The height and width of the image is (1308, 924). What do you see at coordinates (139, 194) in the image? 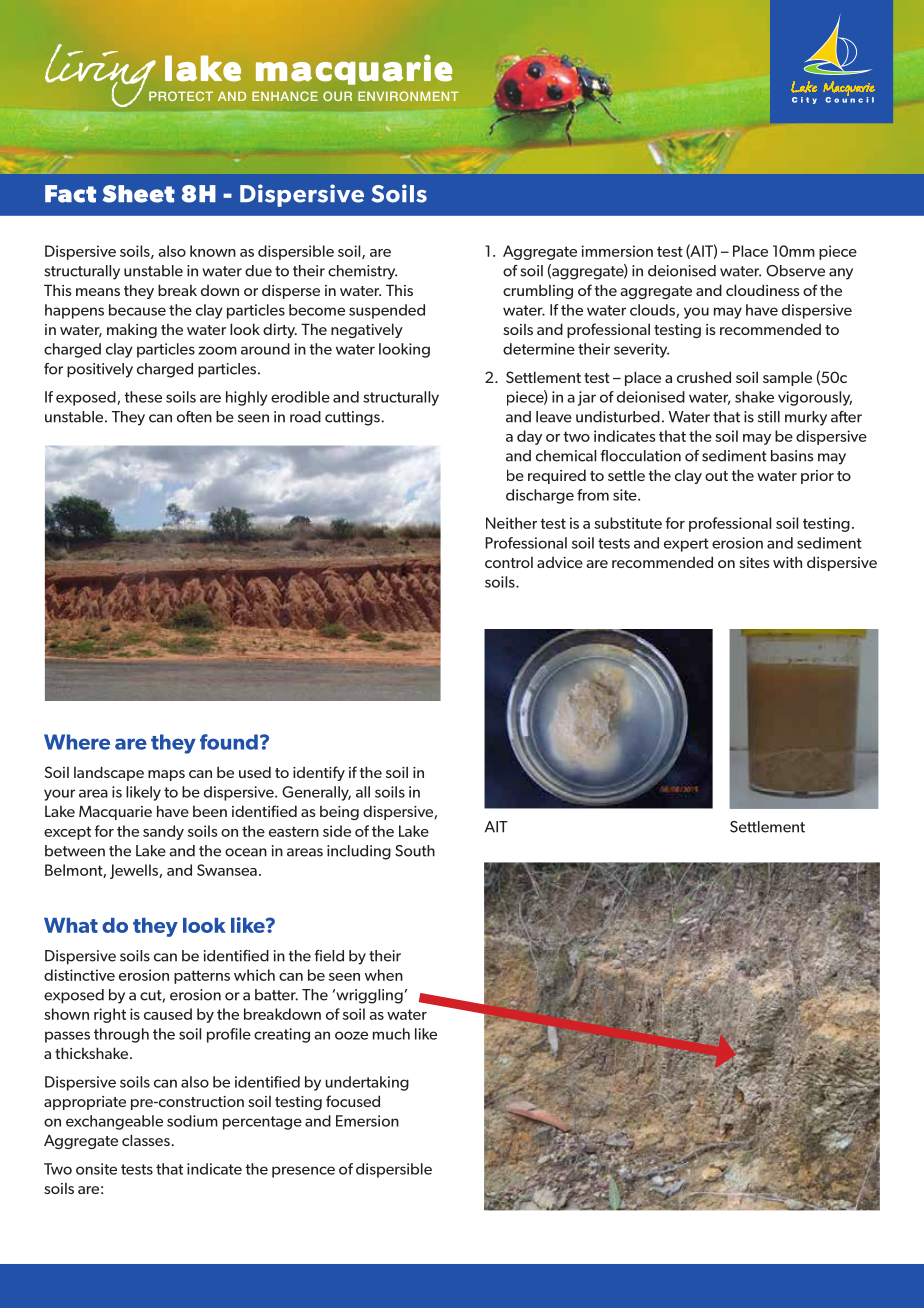
I see `Sheet` at bounding box center [139, 194].
